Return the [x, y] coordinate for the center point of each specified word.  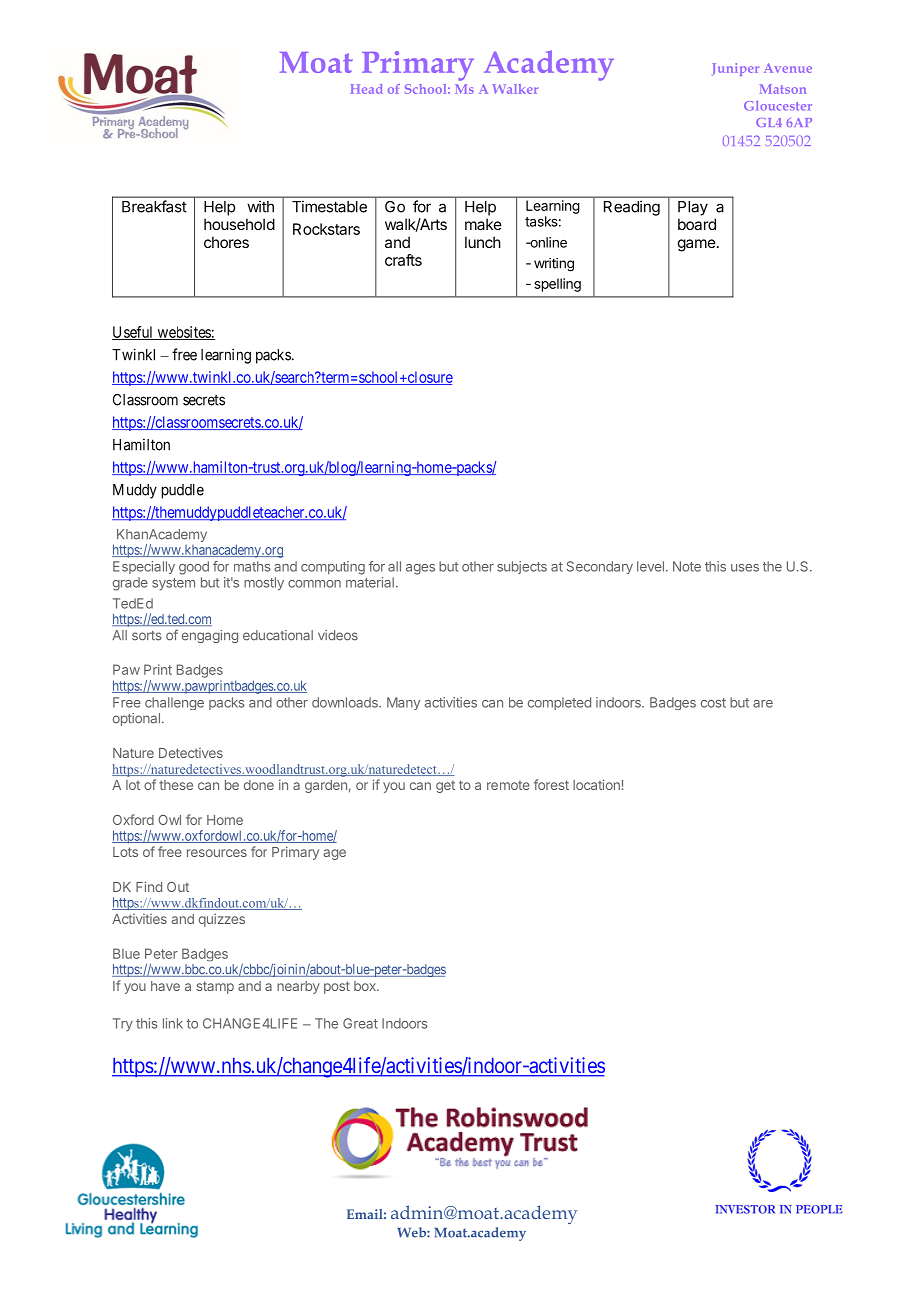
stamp [215, 987]
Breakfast [154, 206]
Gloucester [778, 106]
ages [420, 569]
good [194, 568]
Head [366, 89]
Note [687, 566]
